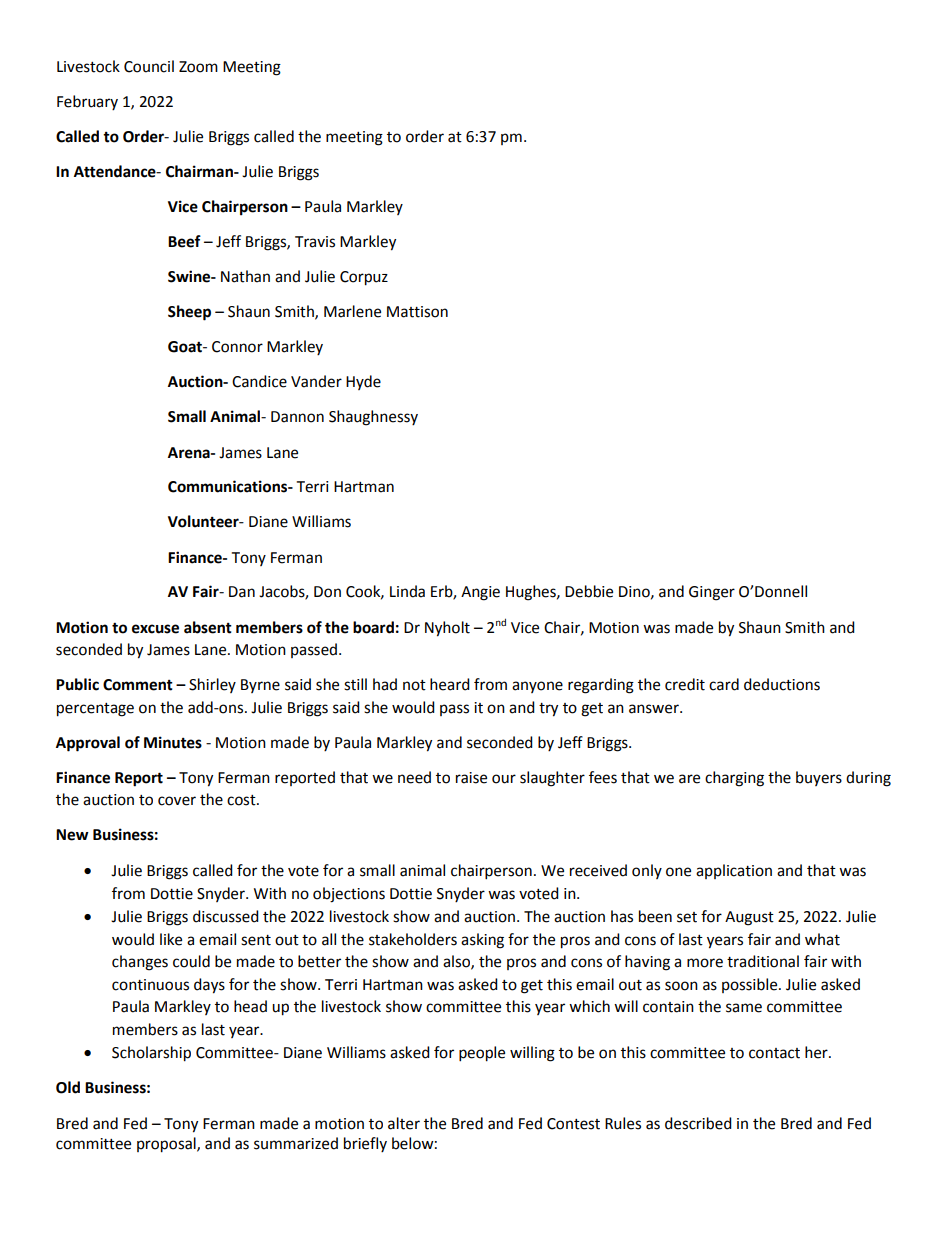  What do you see at coordinates (471, 778) in the screenshot?
I see `raise` at bounding box center [471, 778].
